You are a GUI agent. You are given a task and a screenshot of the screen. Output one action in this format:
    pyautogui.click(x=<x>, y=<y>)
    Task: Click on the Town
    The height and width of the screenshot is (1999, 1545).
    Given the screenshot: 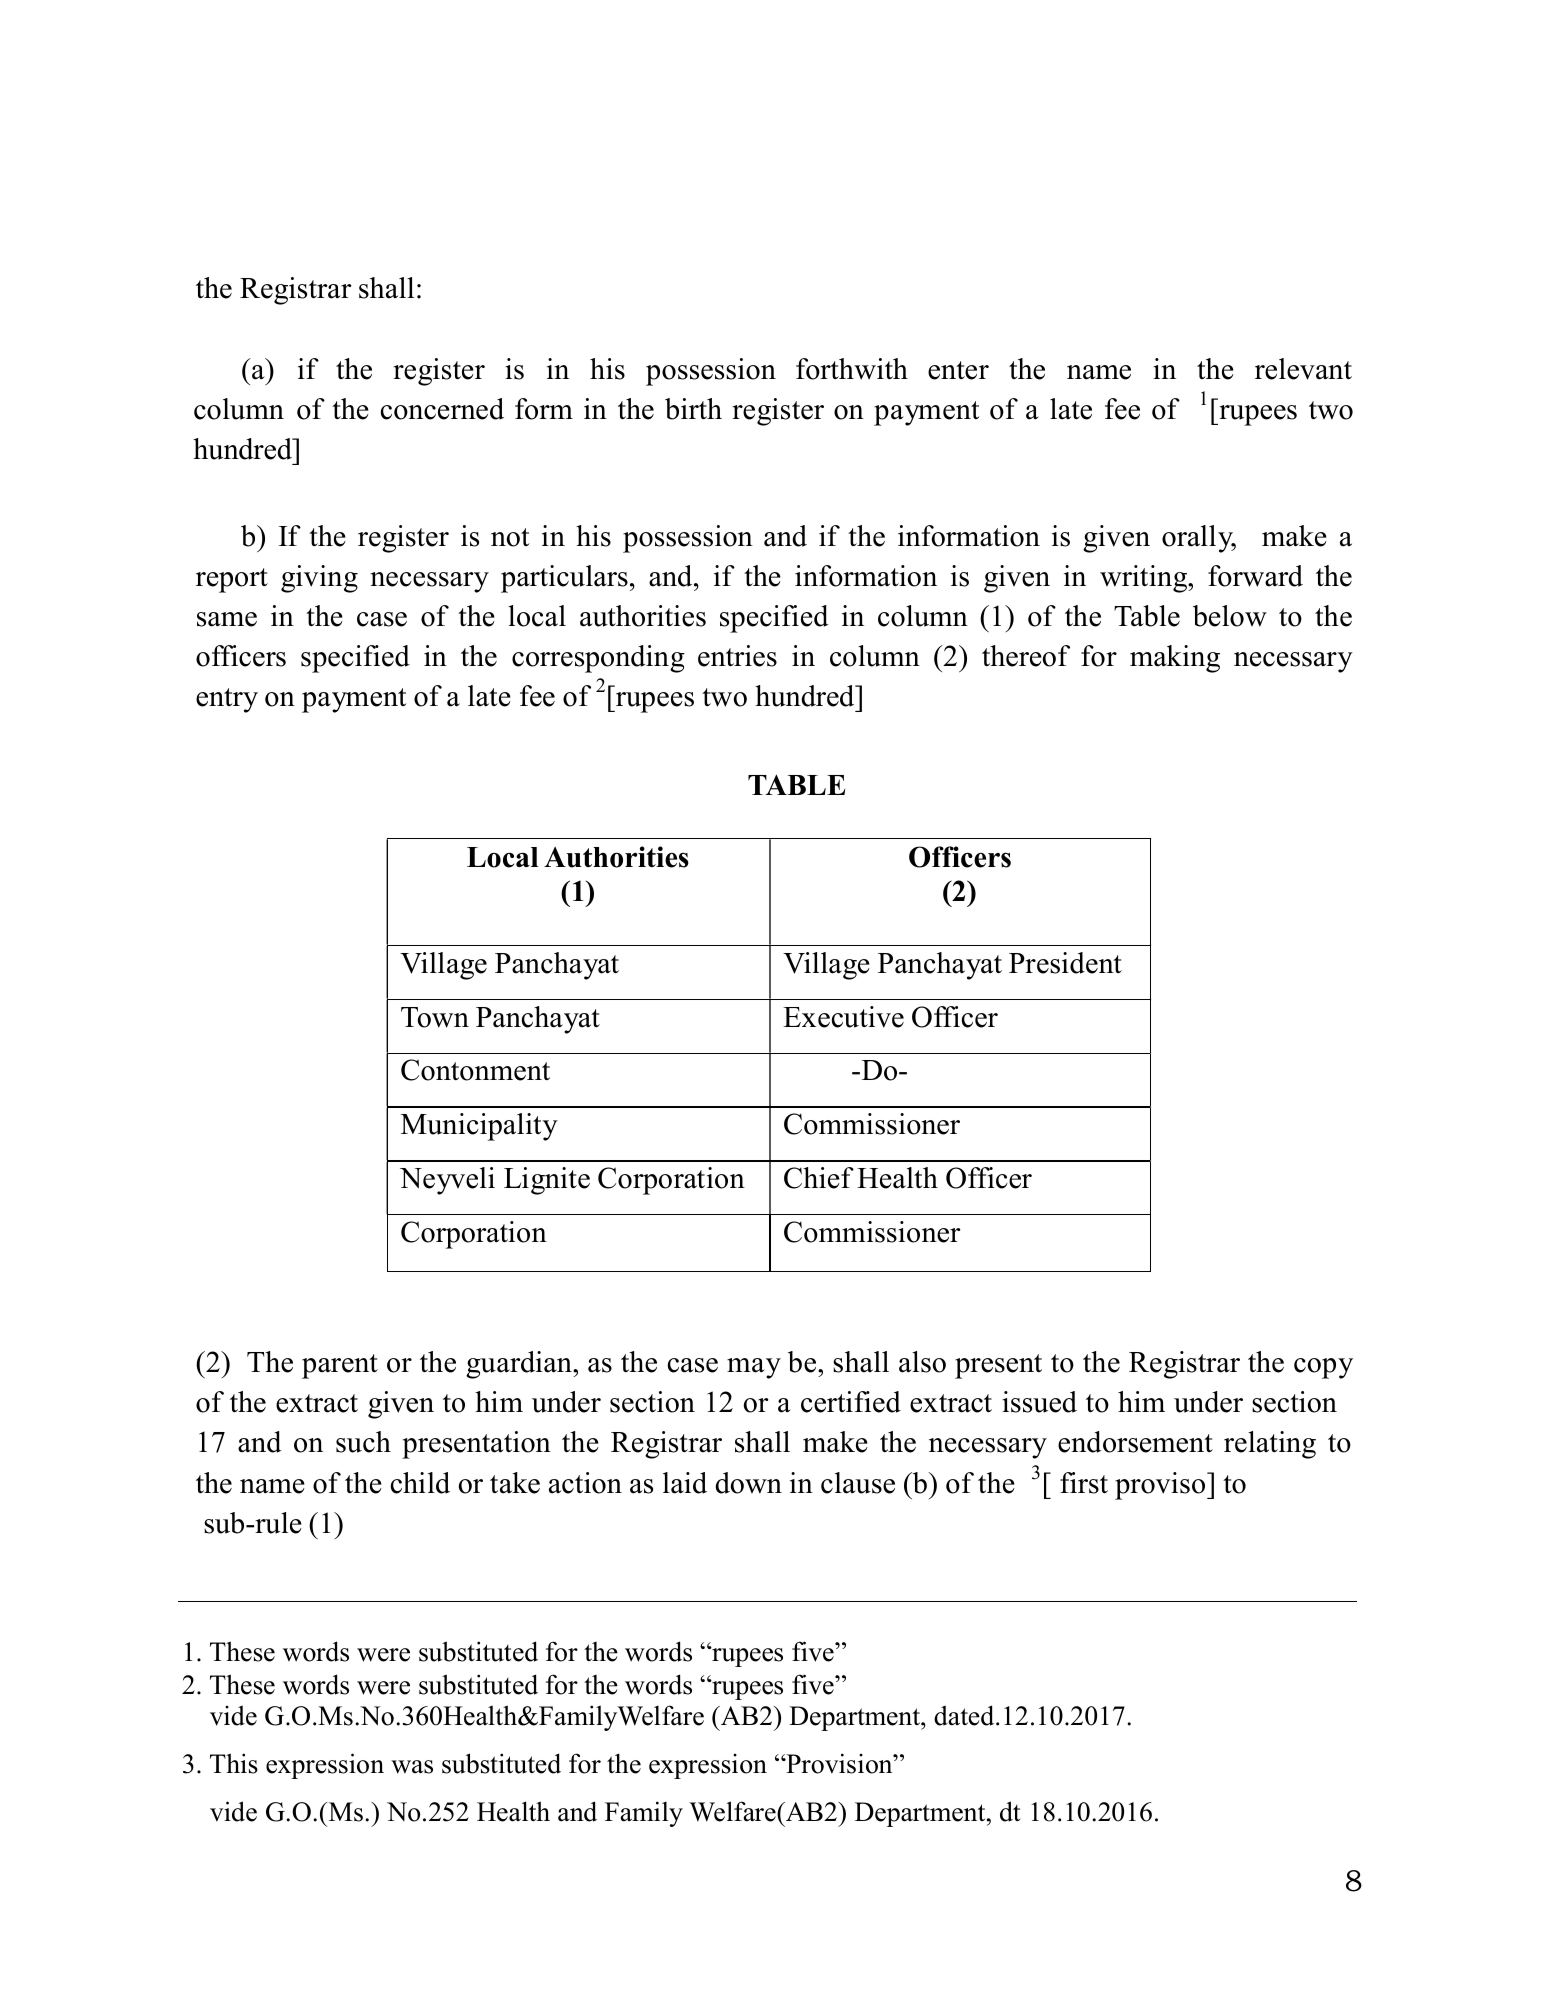 What is the action you would take?
    pyautogui.click(x=435, y=1017)
